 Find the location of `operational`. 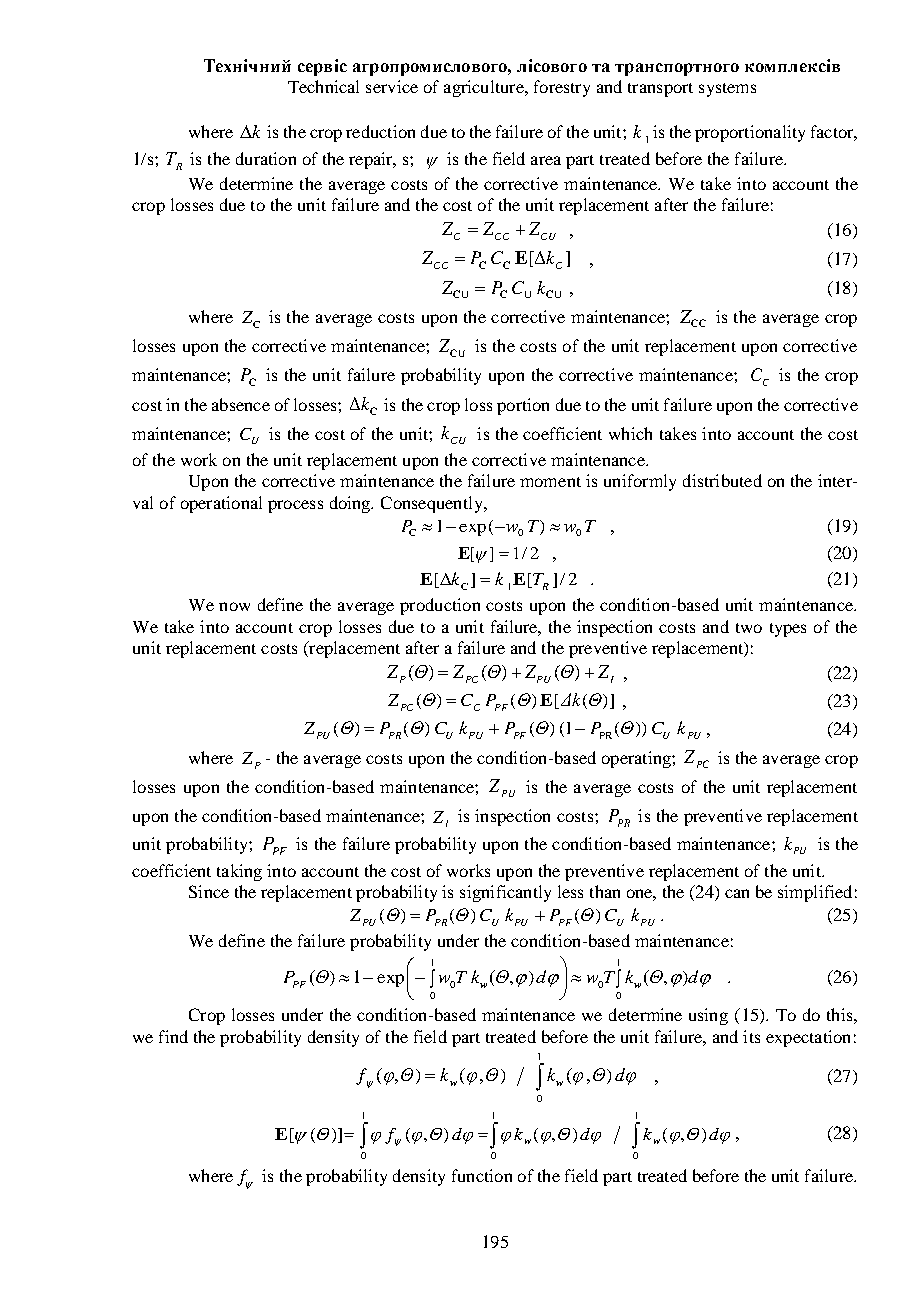

operational is located at coordinates (221, 504).
